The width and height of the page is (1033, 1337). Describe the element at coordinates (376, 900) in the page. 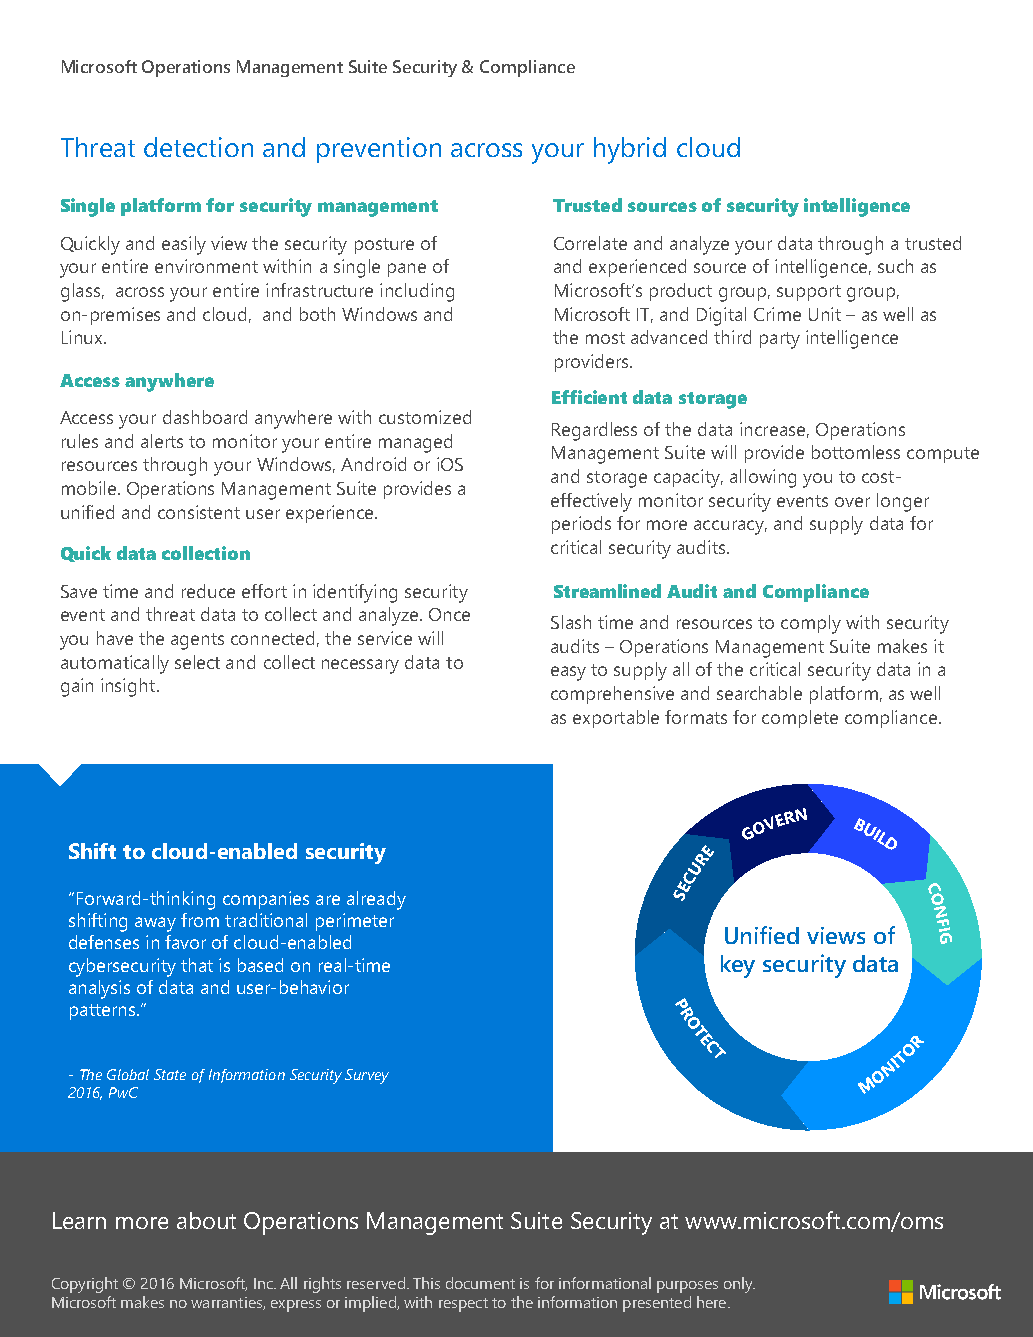

I see `already` at that location.
